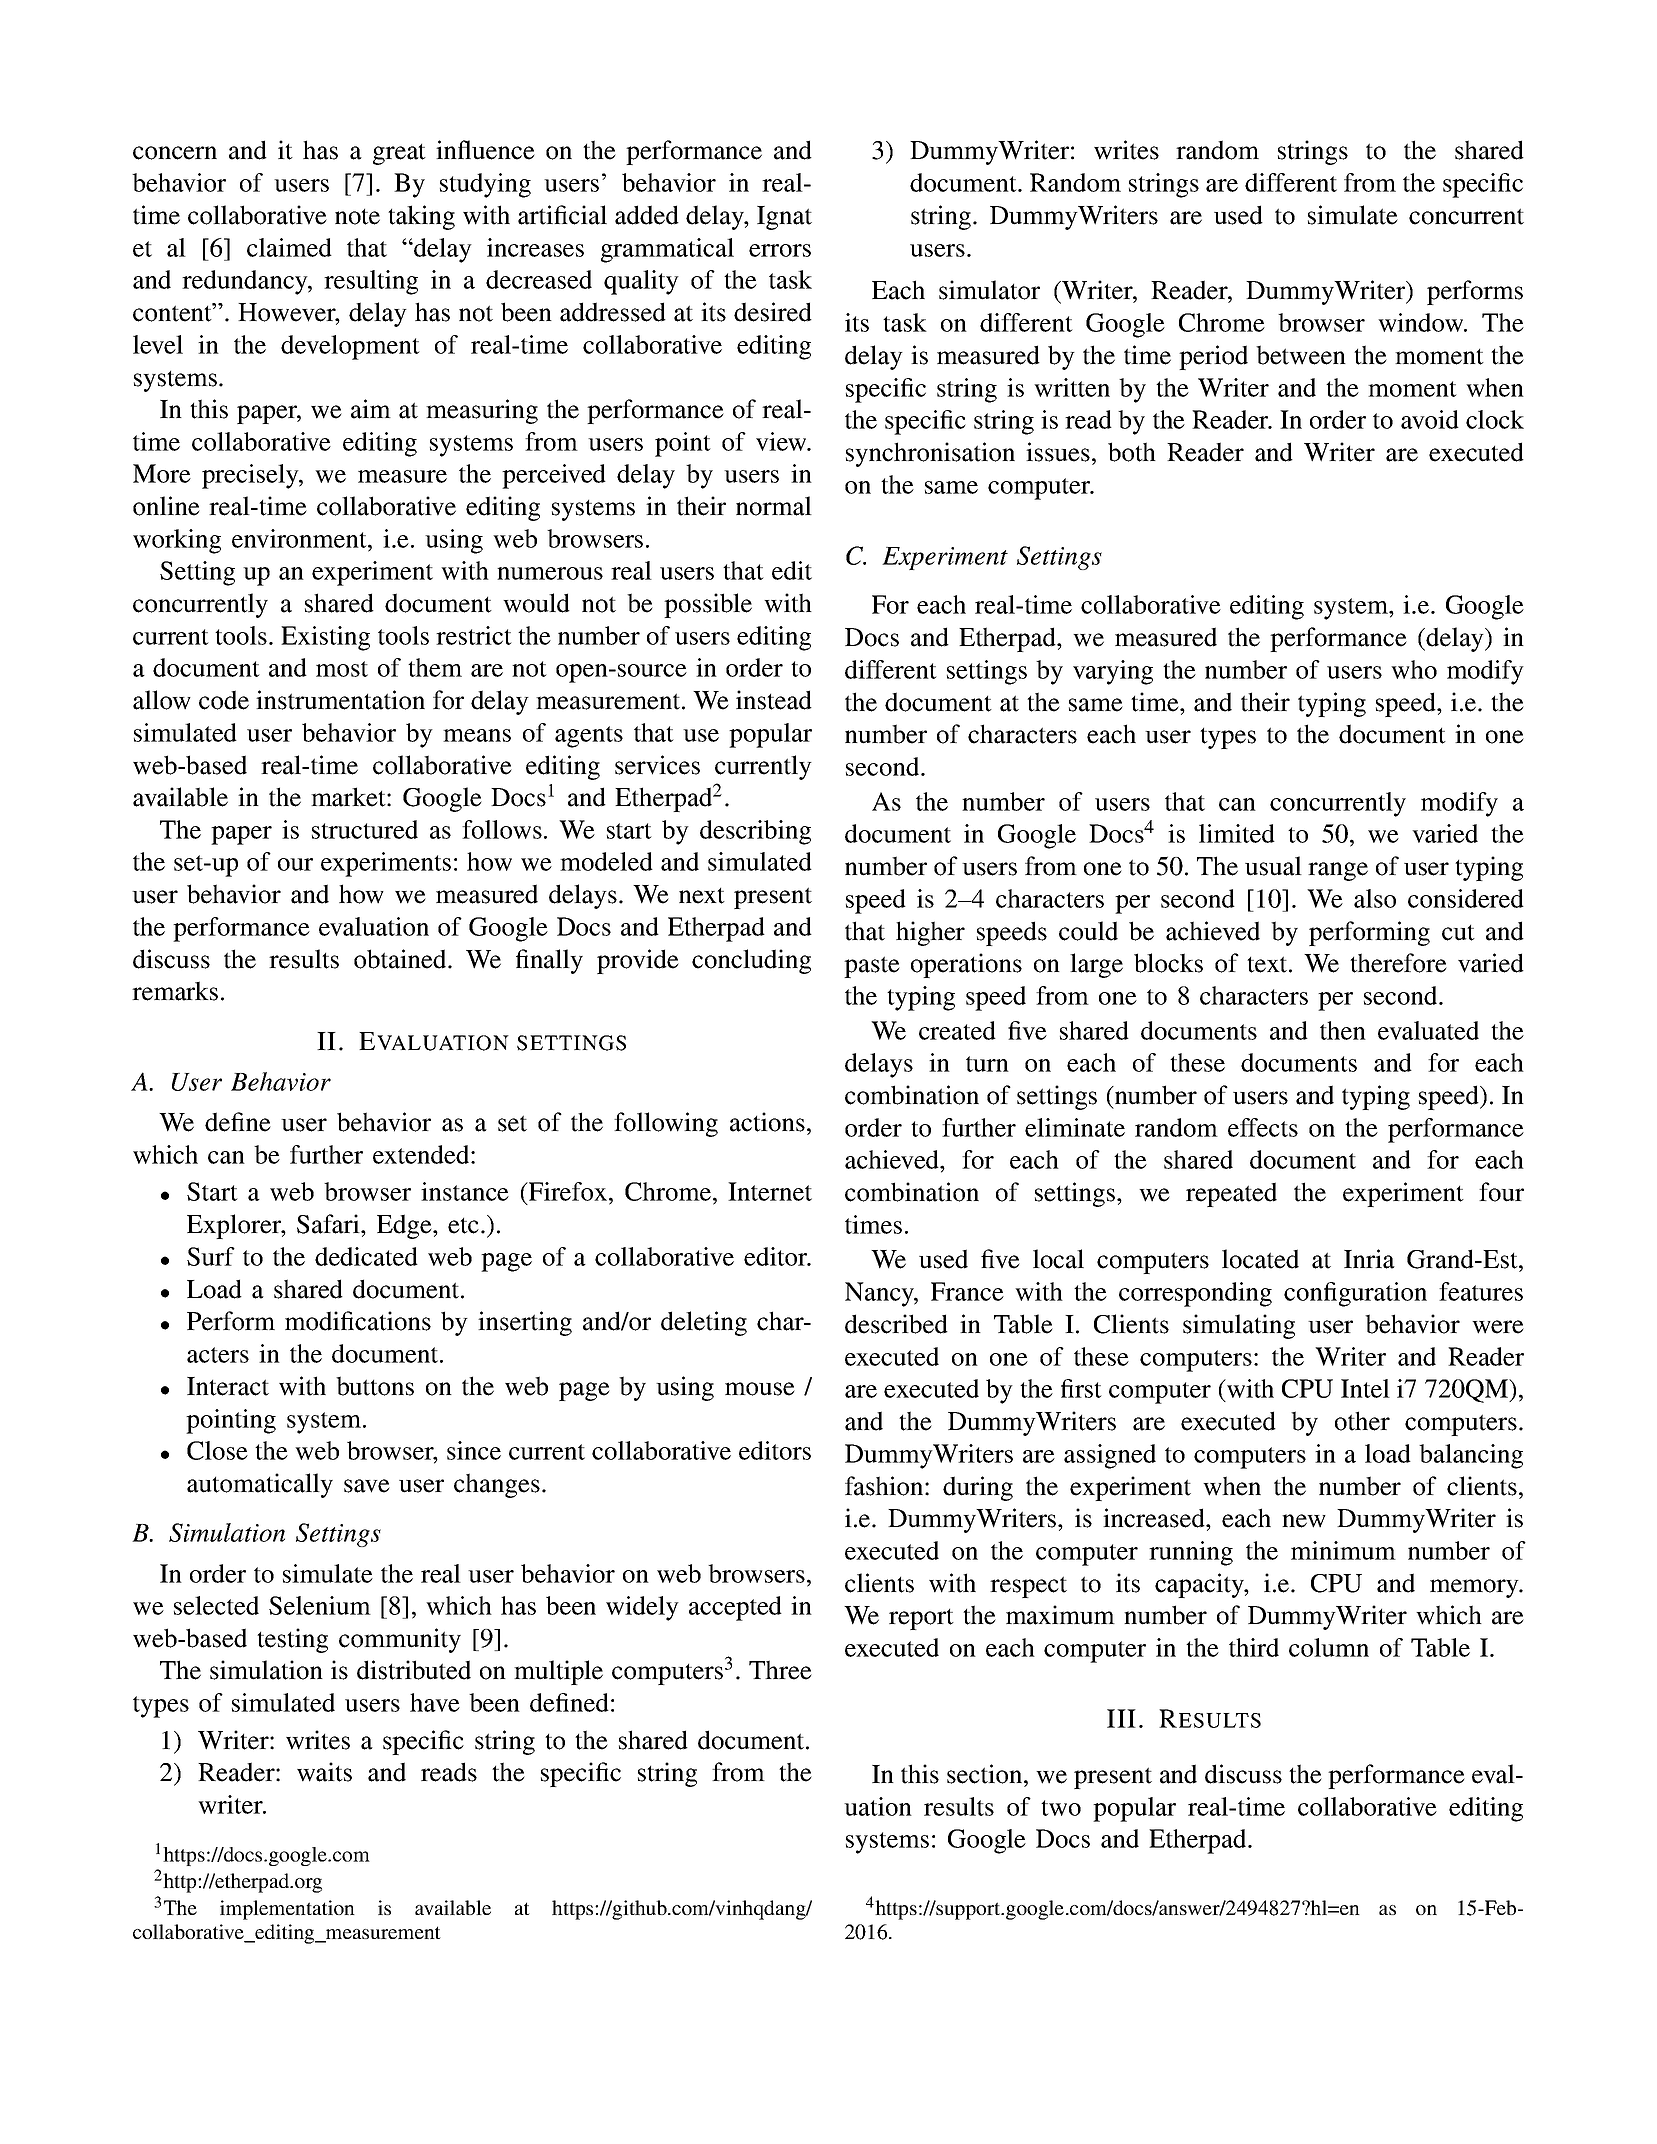 The height and width of the screenshot is (2144, 1657). What do you see at coordinates (1414, 669) in the screenshot?
I see `who` at bounding box center [1414, 669].
